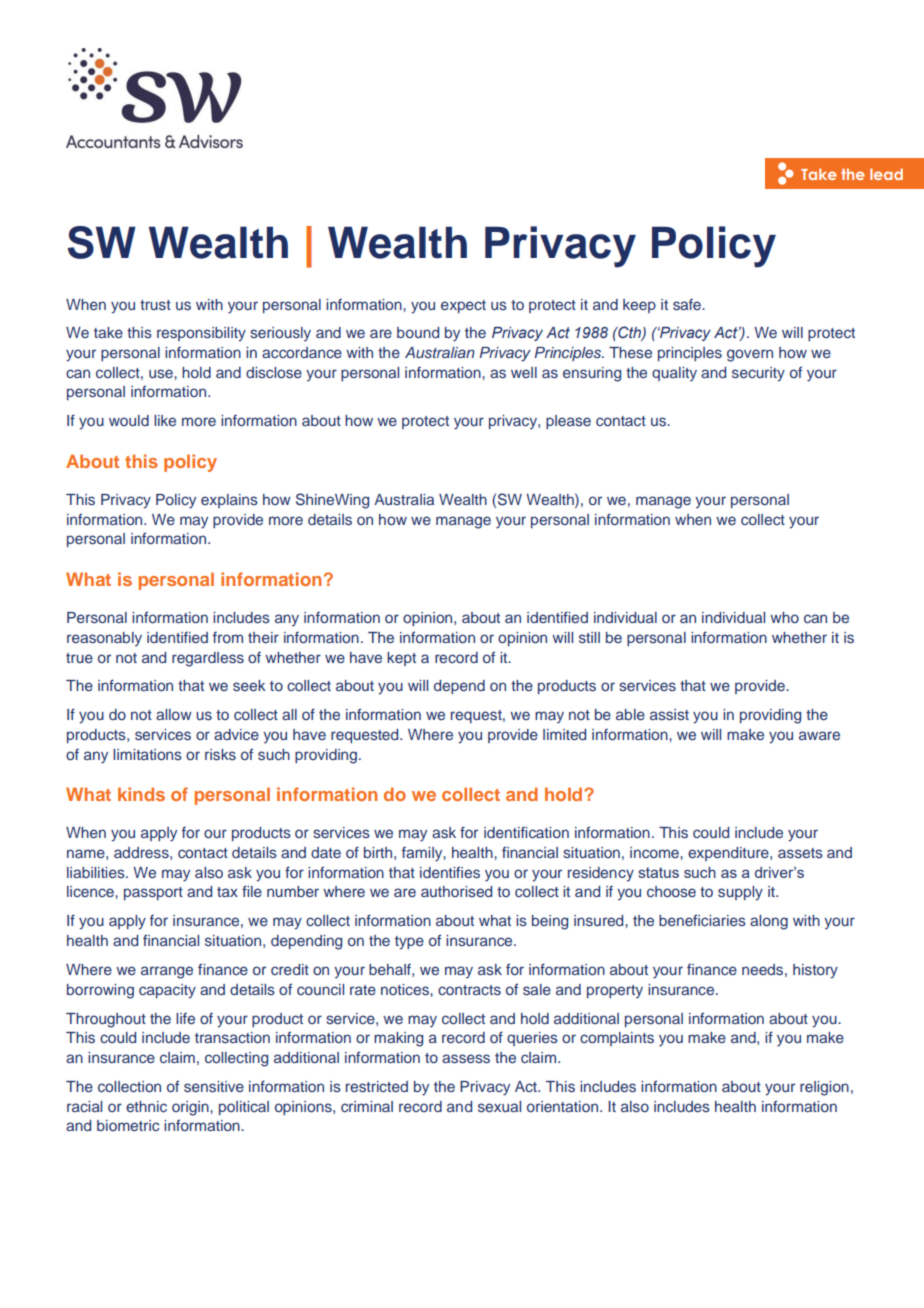  What do you see at coordinates (191, 1108) in the document?
I see `origin` at bounding box center [191, 1108].
